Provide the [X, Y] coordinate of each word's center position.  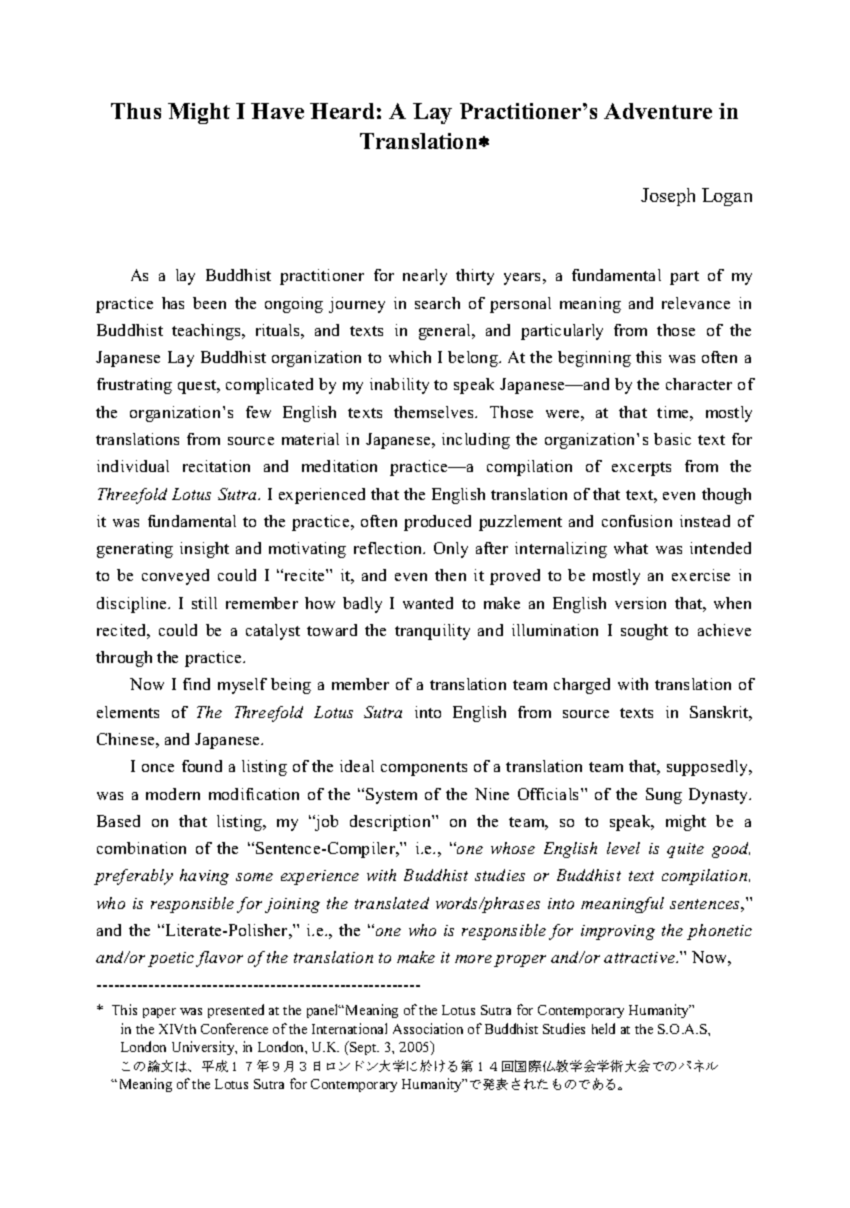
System [391, 796]
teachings [207, 332]
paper [159, 1013]
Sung [664, 796]
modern [173, 794]
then [450, 575]
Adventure [658, 111]
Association [428, 1028]
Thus [136, 111]
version [640, 603]
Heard [342, 111]
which [410, 357]
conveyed [175, 577]
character [699, 384]
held [603, 1028]
